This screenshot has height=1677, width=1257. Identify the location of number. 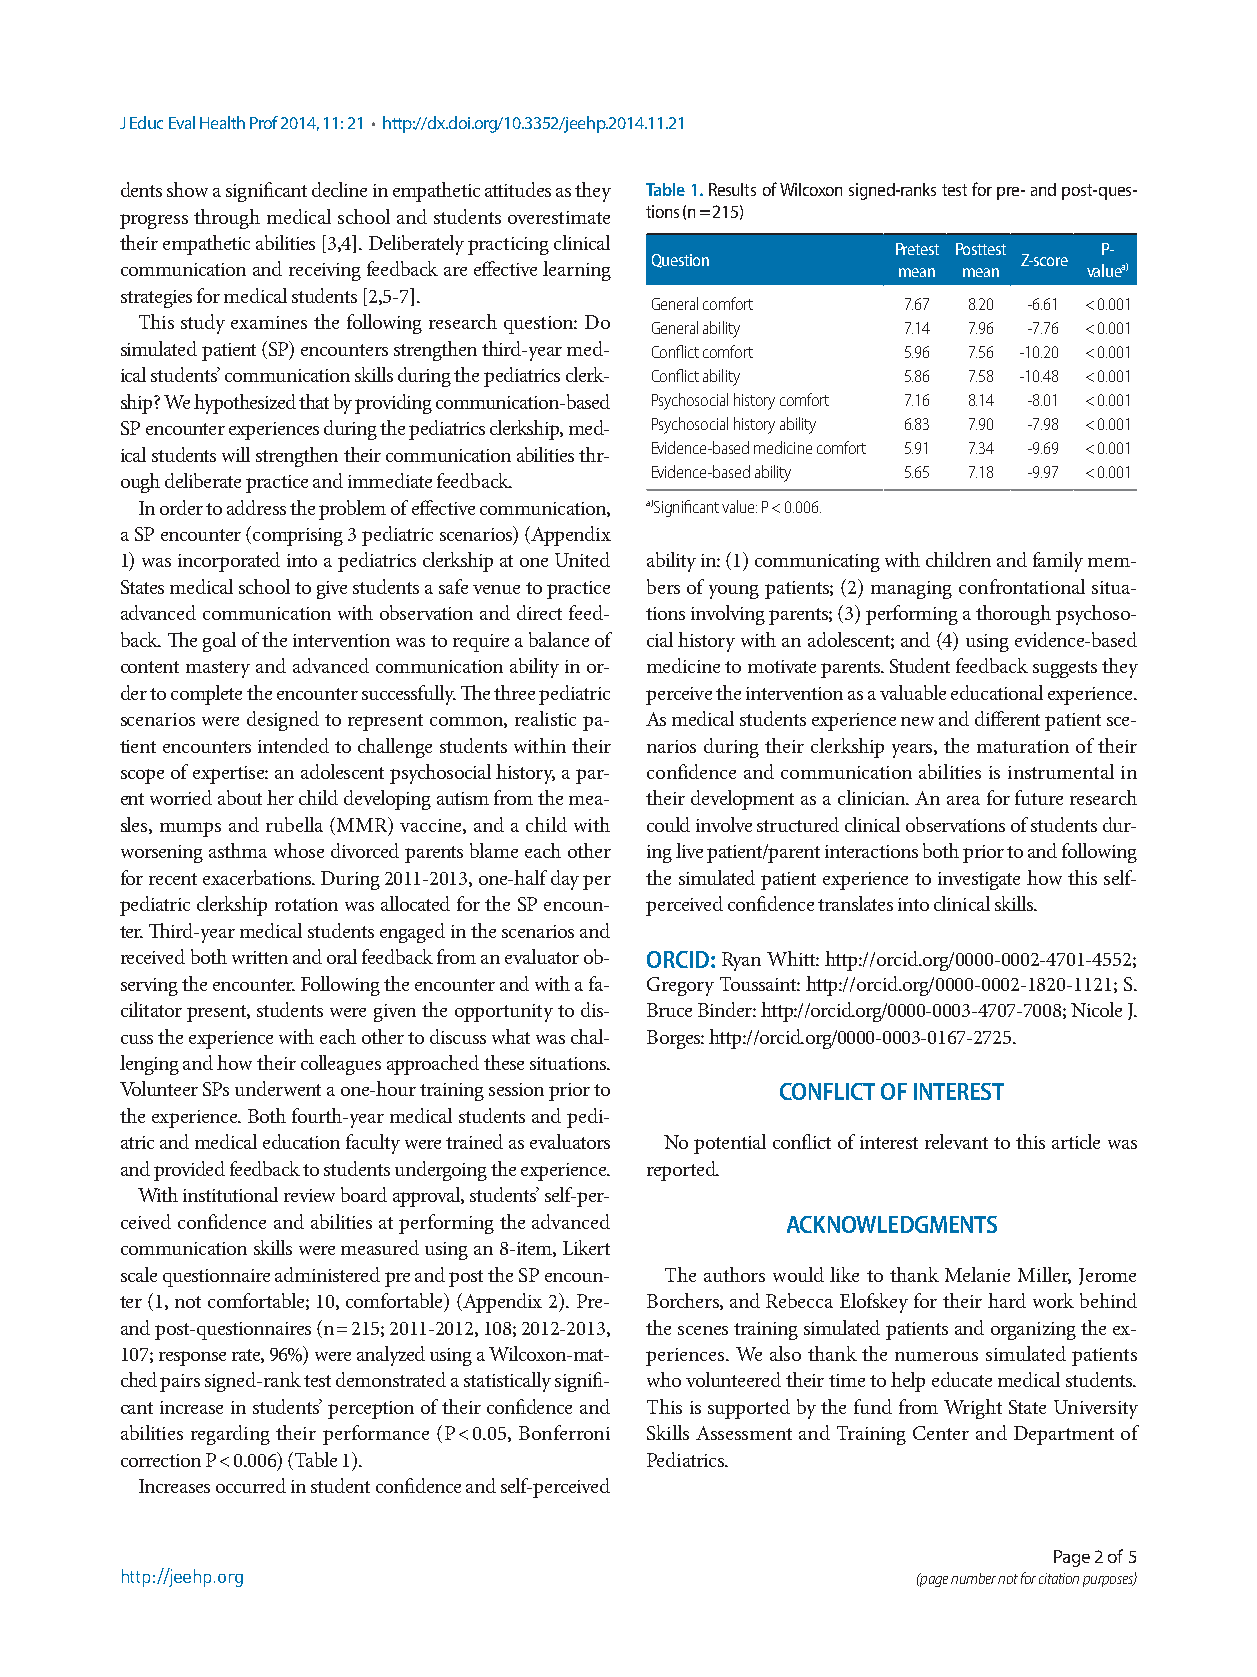
(973, 1578).
